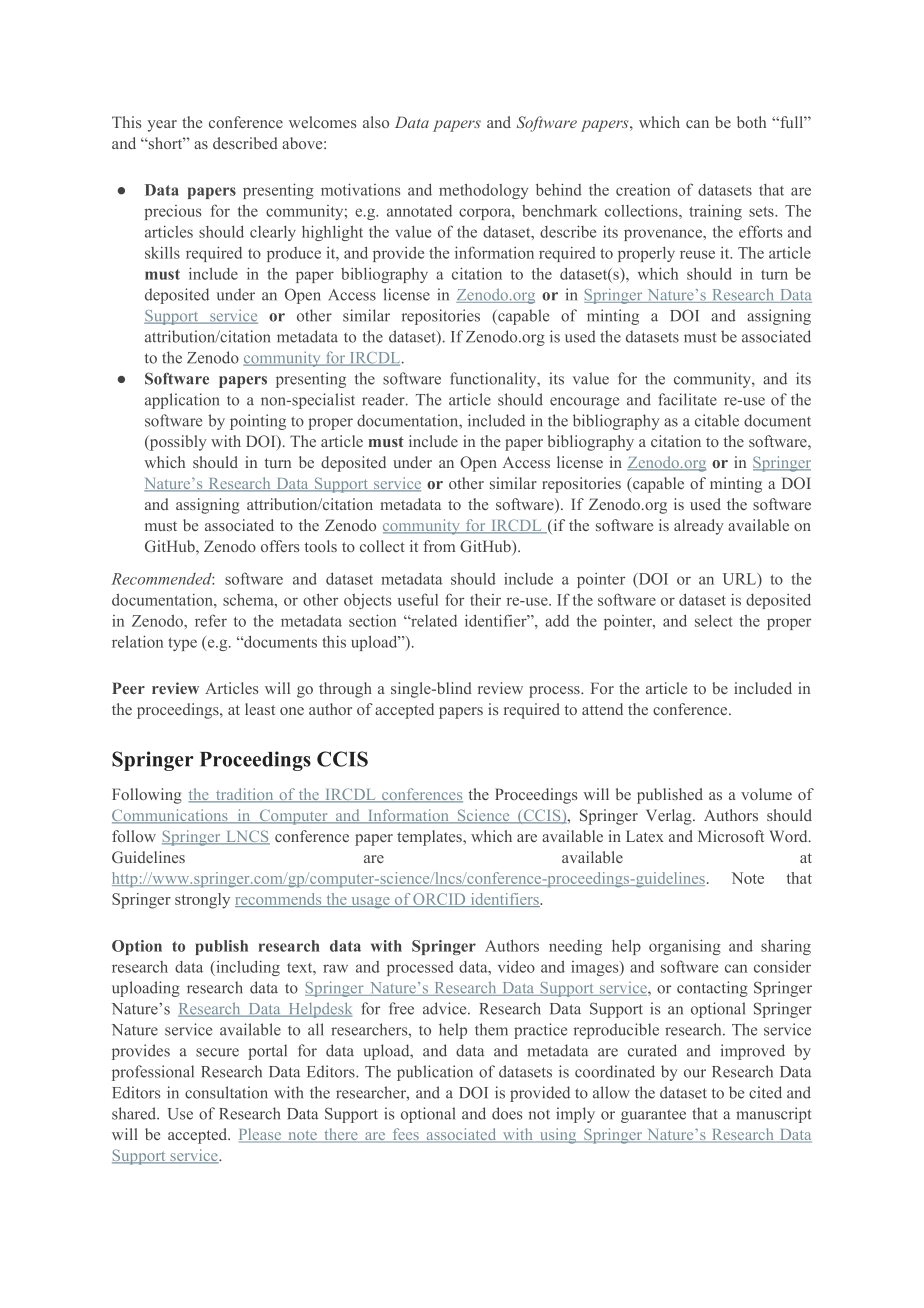 The height and width of the screenshot is (1308, 924). I want to click on publication, so click(435, 1073).
